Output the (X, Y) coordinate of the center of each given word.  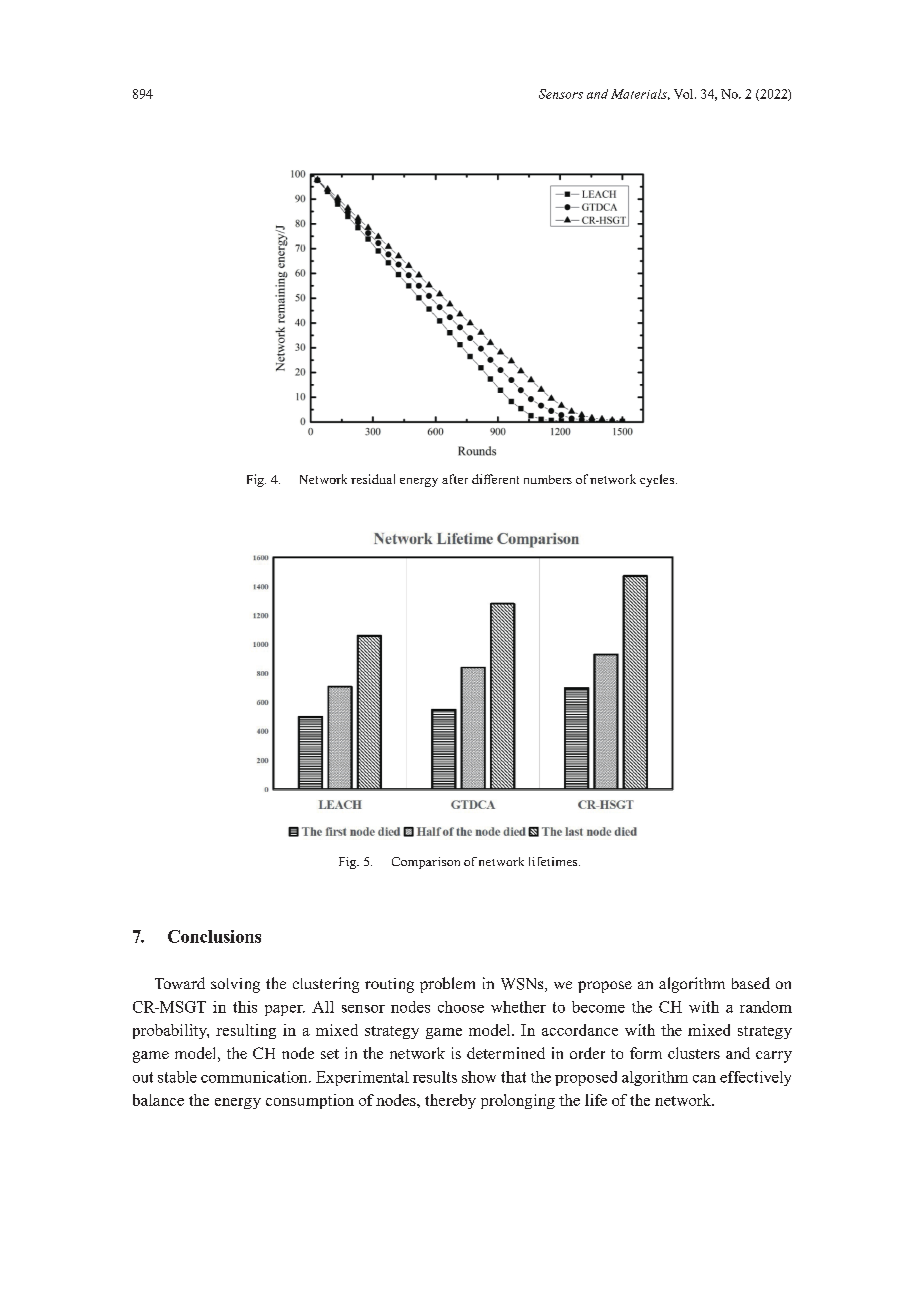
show (479, 1077)
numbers (548, 479)
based (751, 983)
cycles (658, 480)
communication (255, 1077)
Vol (685, 94)
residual (373, 479)
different (495, 479)
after (455, 479)
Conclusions (214, 936)
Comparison (426, 863)
